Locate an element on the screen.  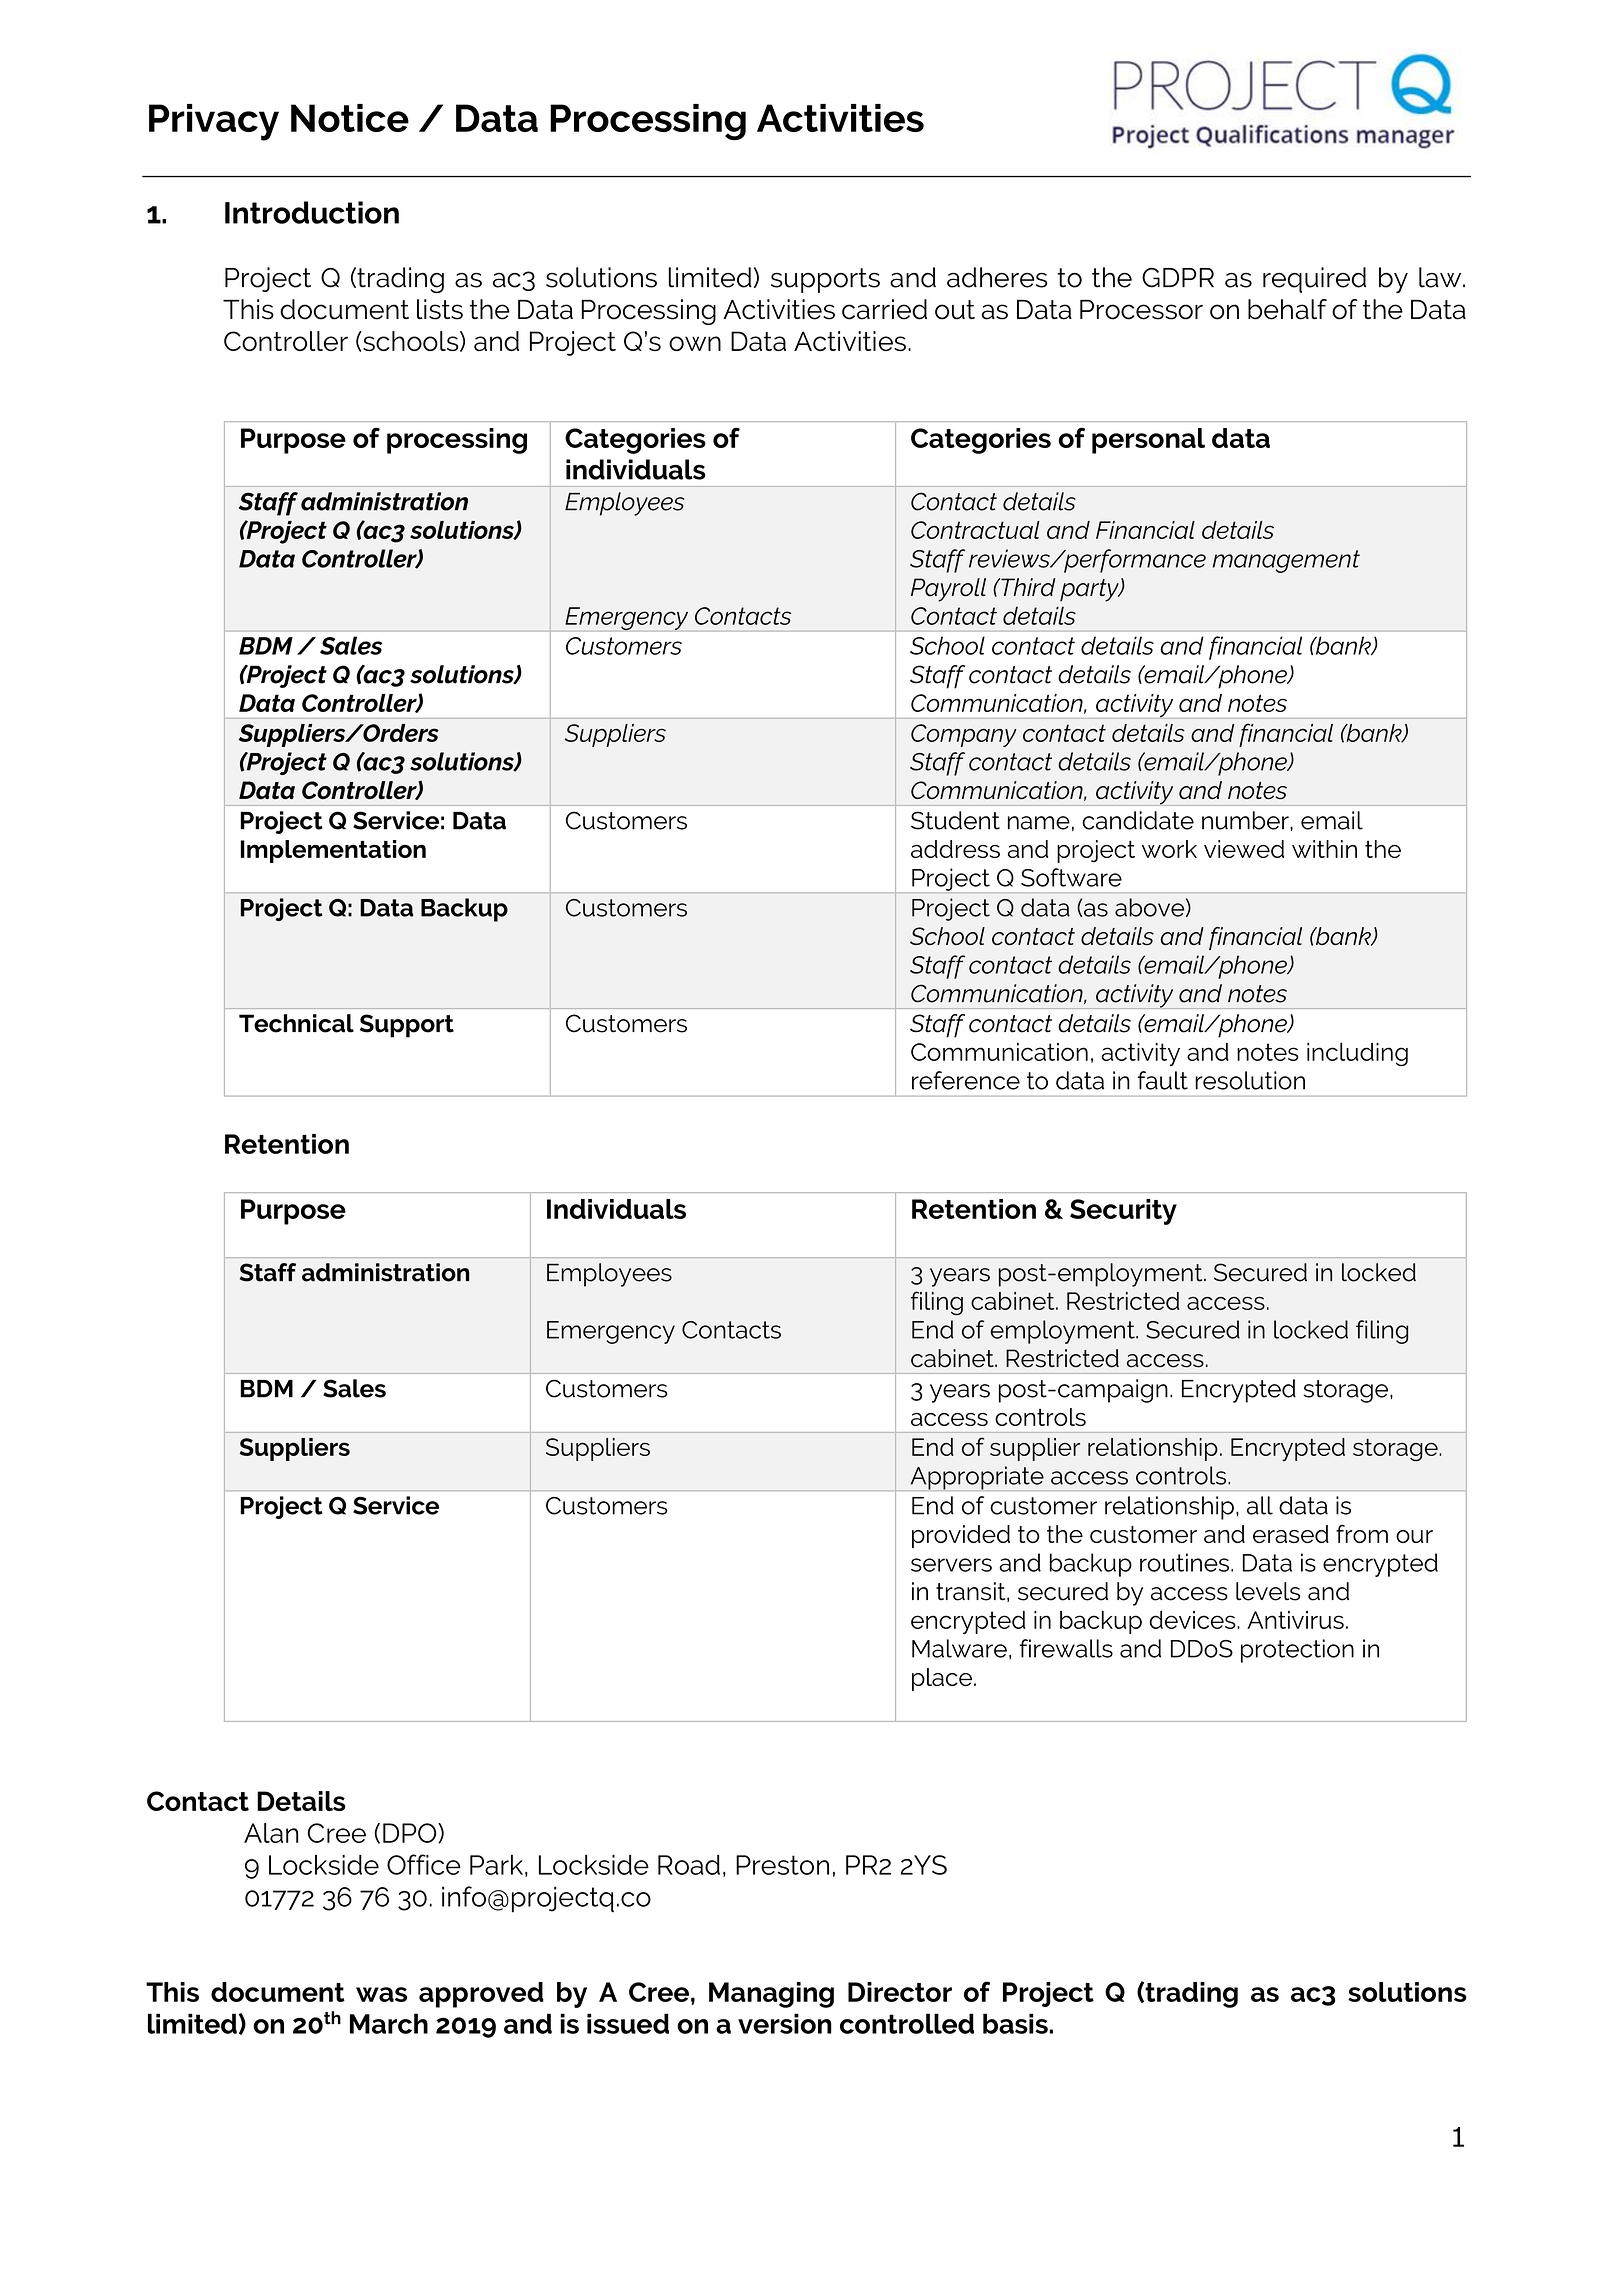
Technical is located at coordinates (296, 1023).
